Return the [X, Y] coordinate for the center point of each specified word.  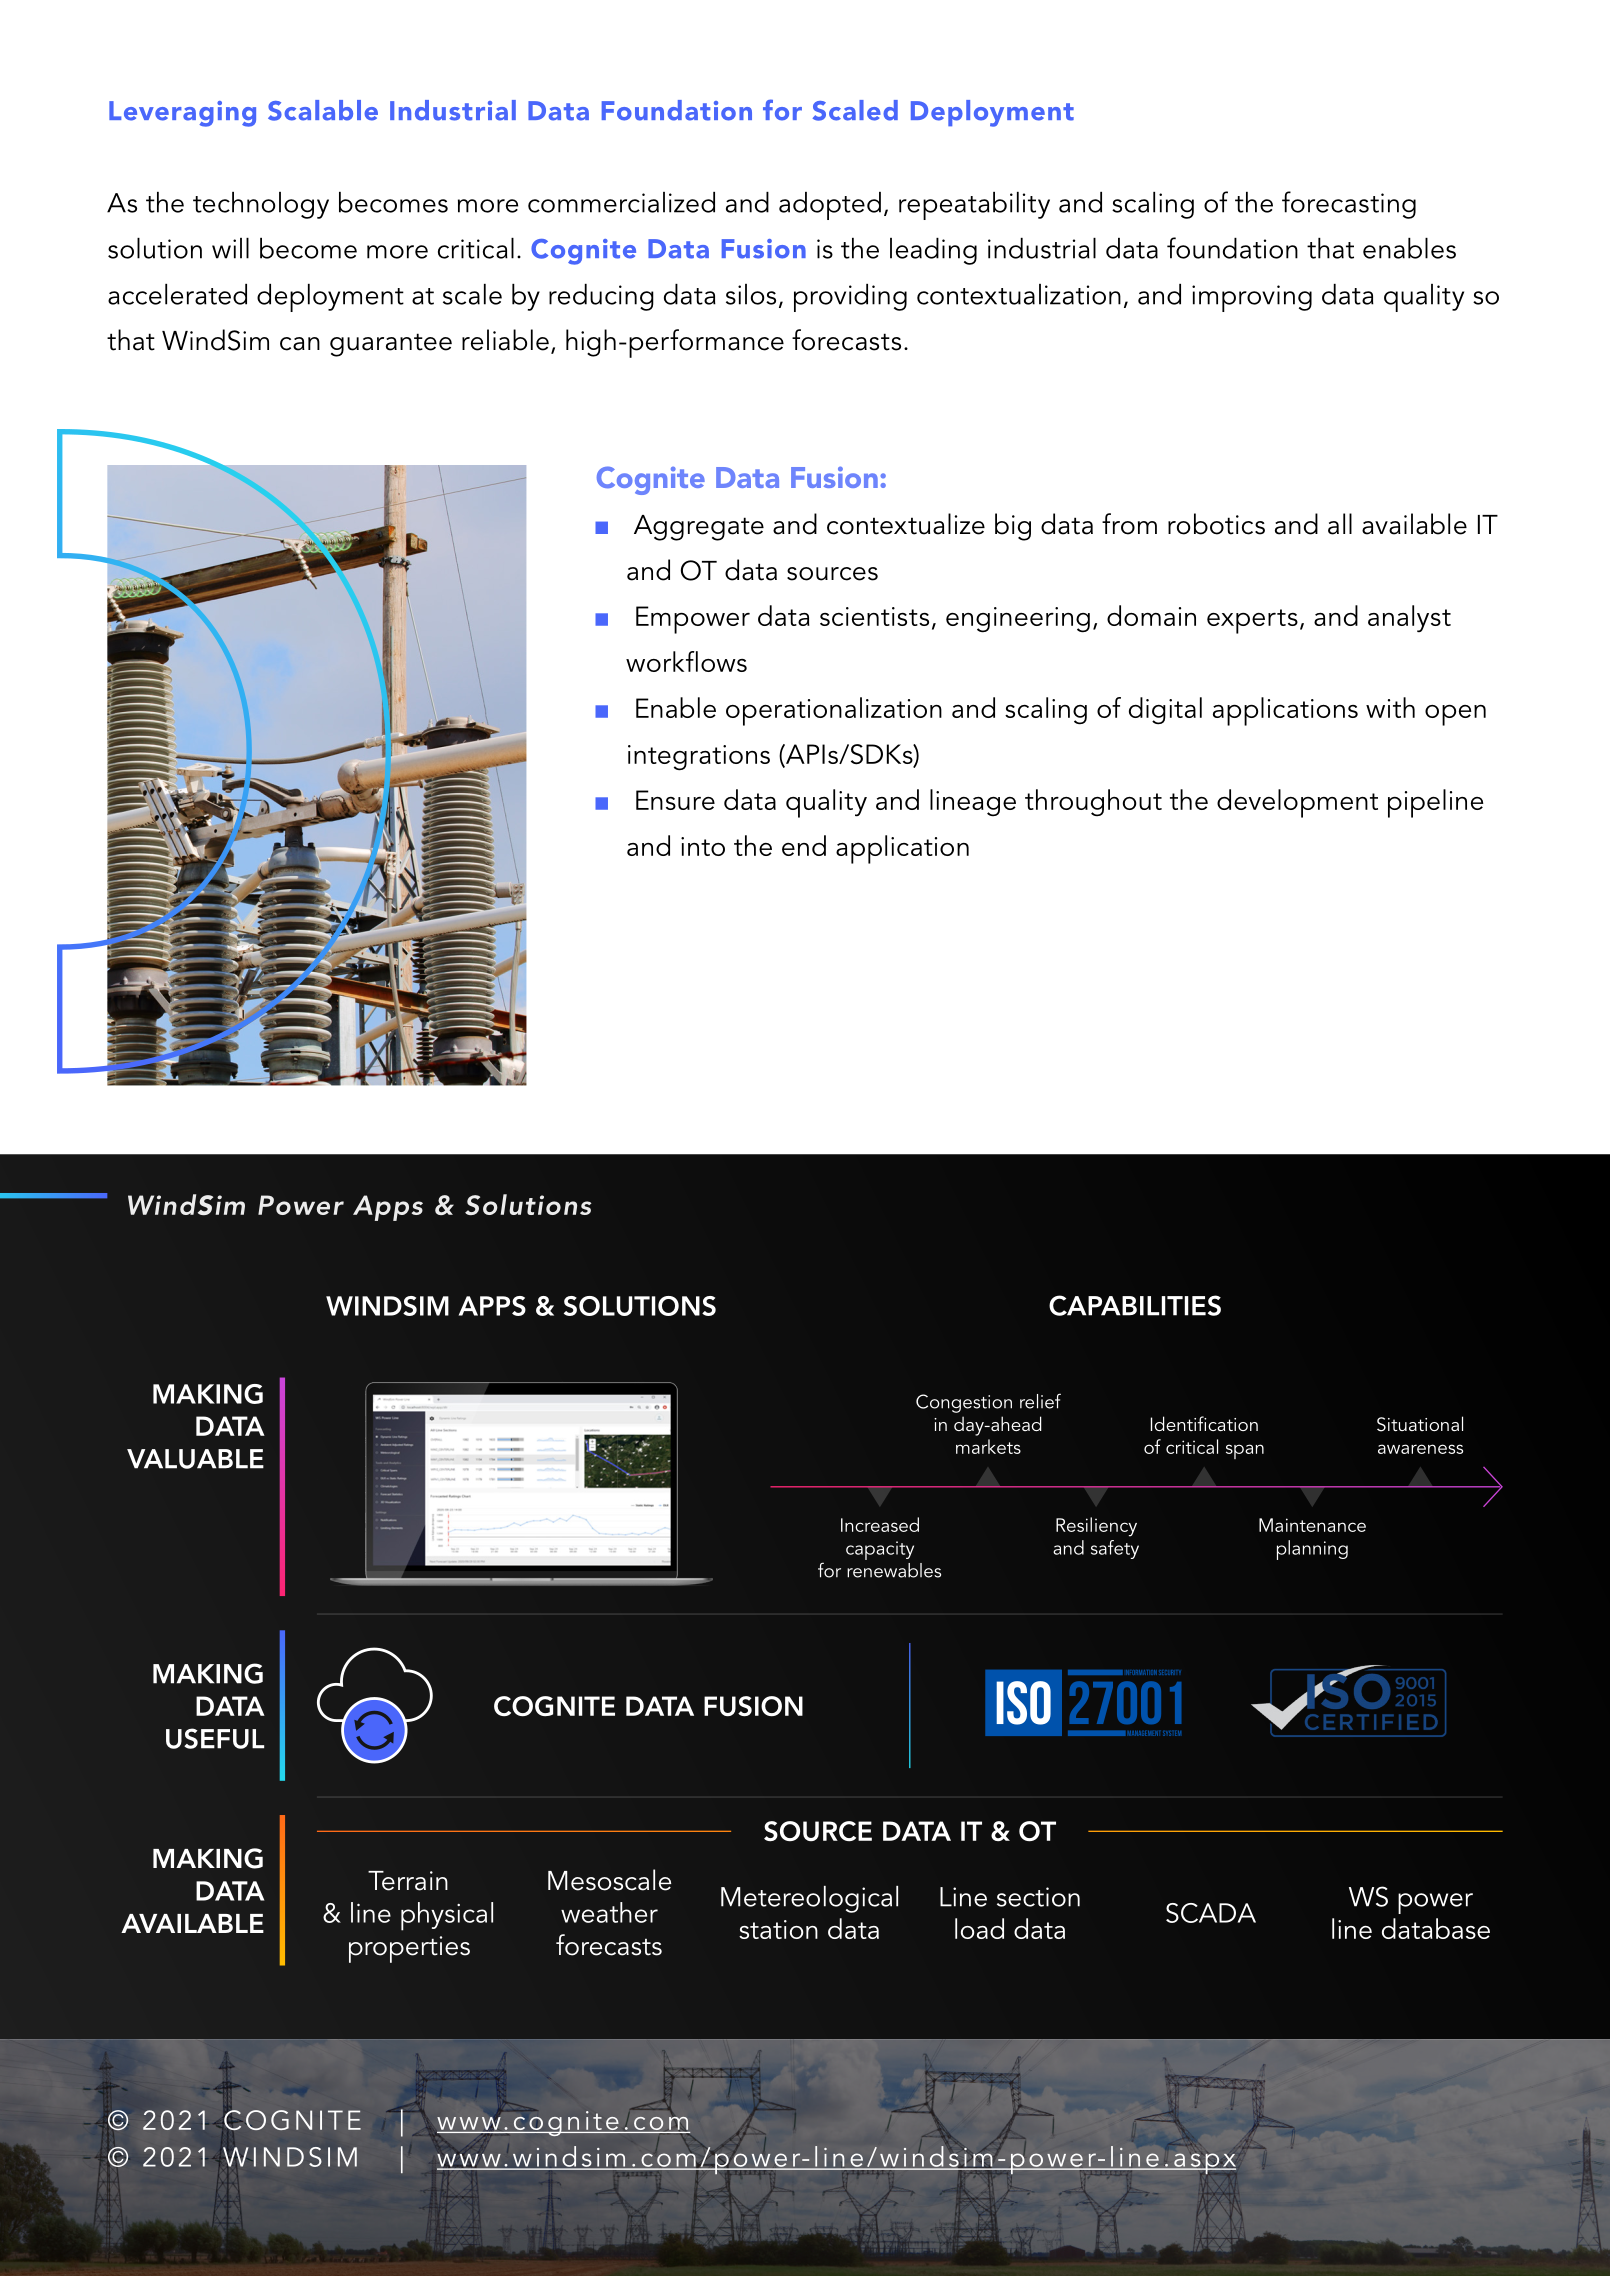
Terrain [408, 1881]
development [1297, 803]
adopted [830, 206]
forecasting [1349, 205]
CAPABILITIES [1135, 1305]
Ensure [675, 800]
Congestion [964, 1403]
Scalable [323, 110]
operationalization [834, 711]
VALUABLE [195, 1459]
